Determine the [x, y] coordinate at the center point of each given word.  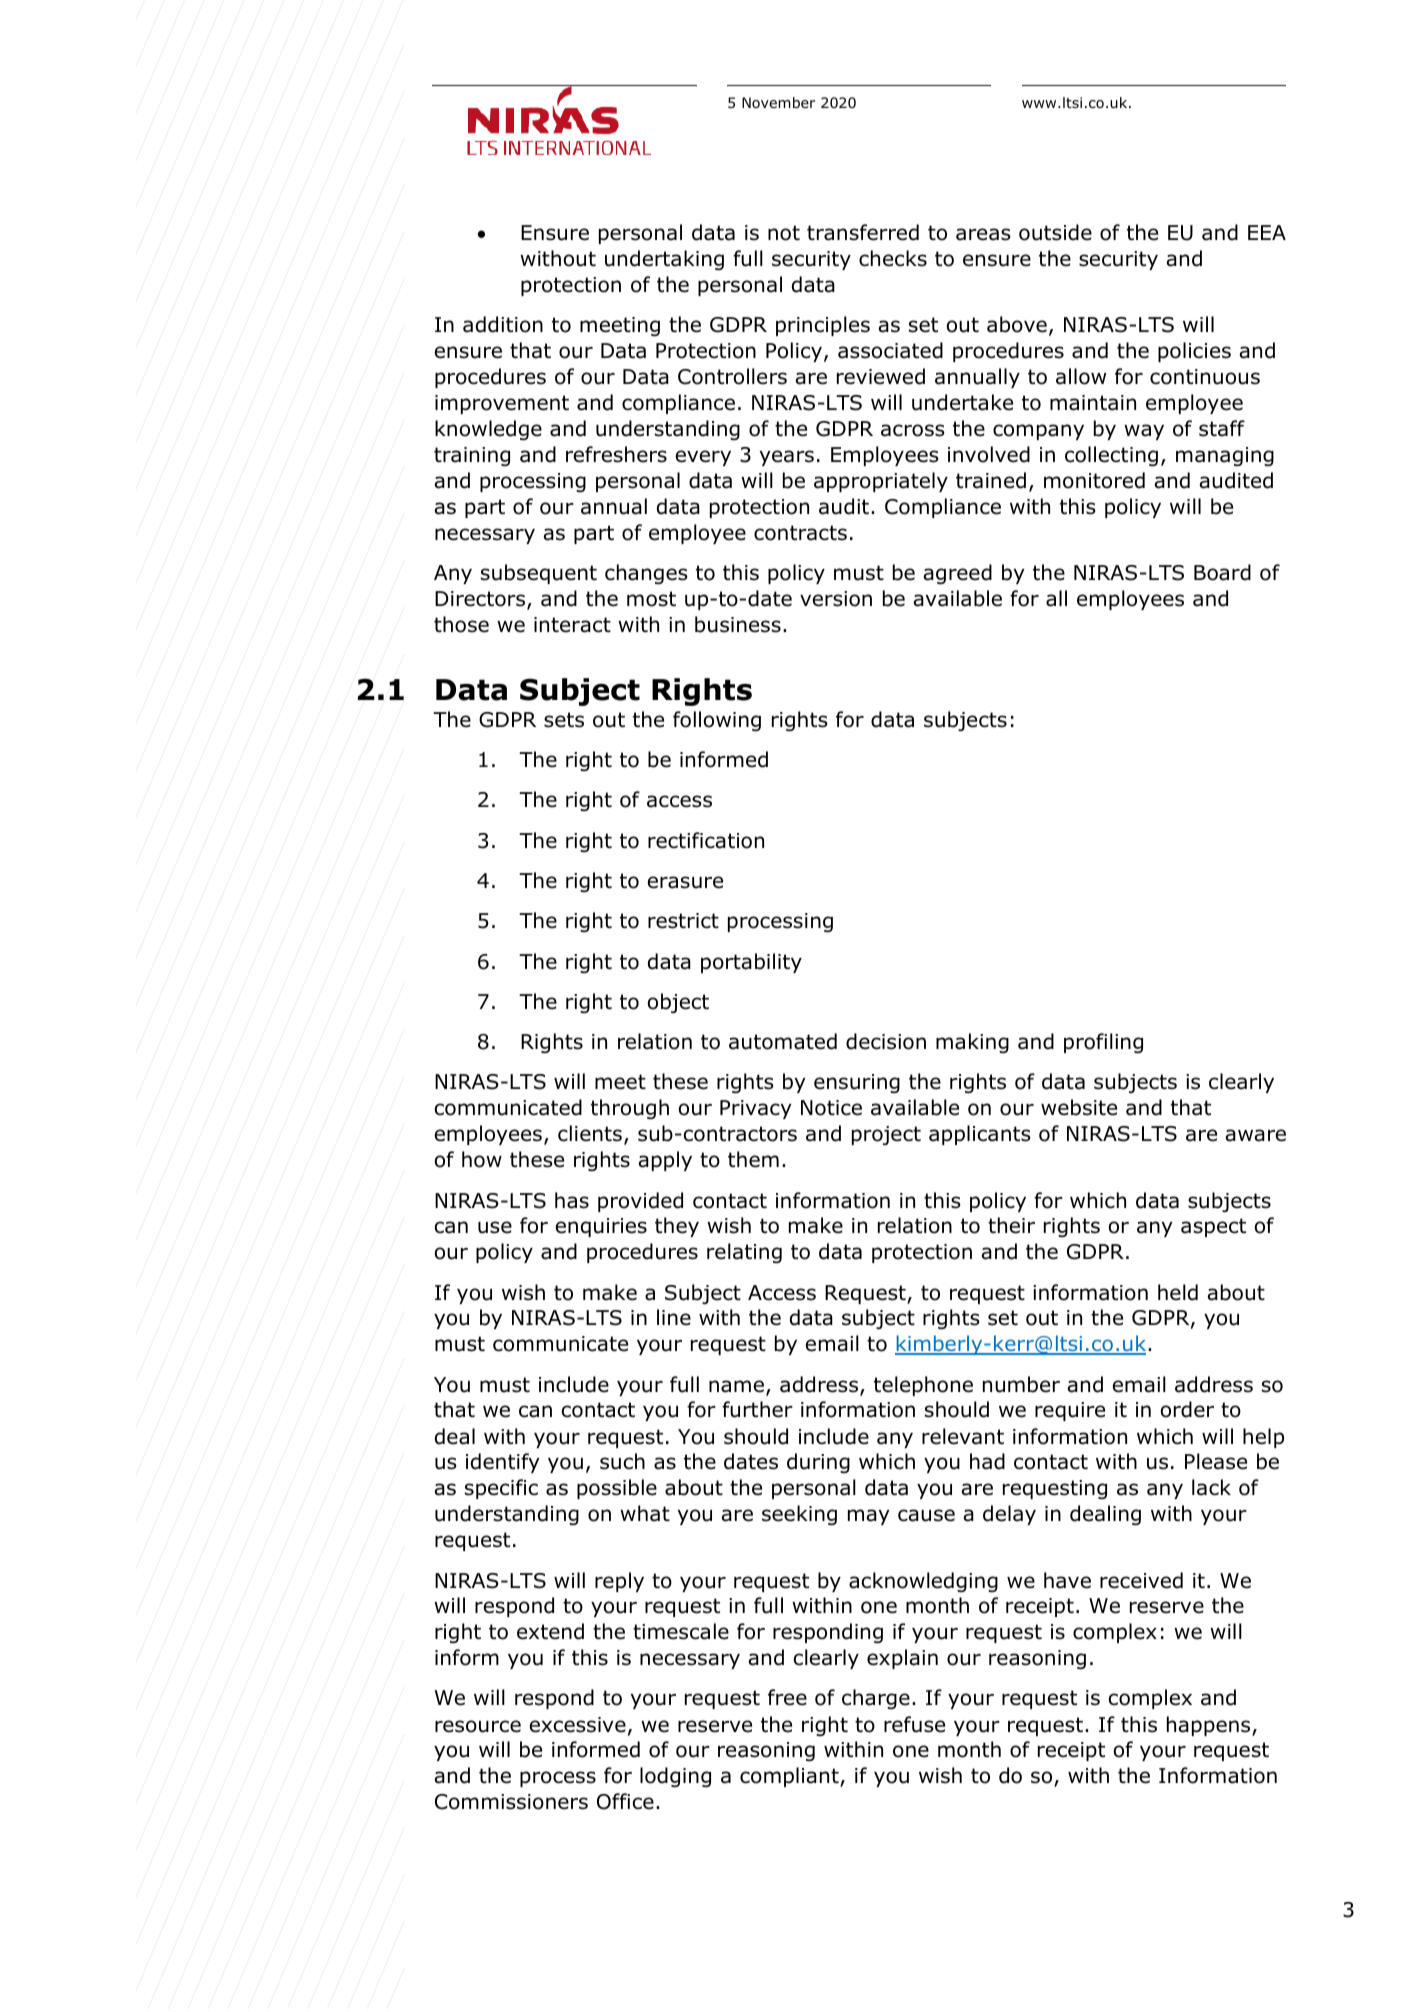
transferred [863, 232]
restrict [683, 921]
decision [886, 1041]
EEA [1267, 232]
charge [876, 1699]
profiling [1103, 1043]
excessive [578, 1725]
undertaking [664, 260]
